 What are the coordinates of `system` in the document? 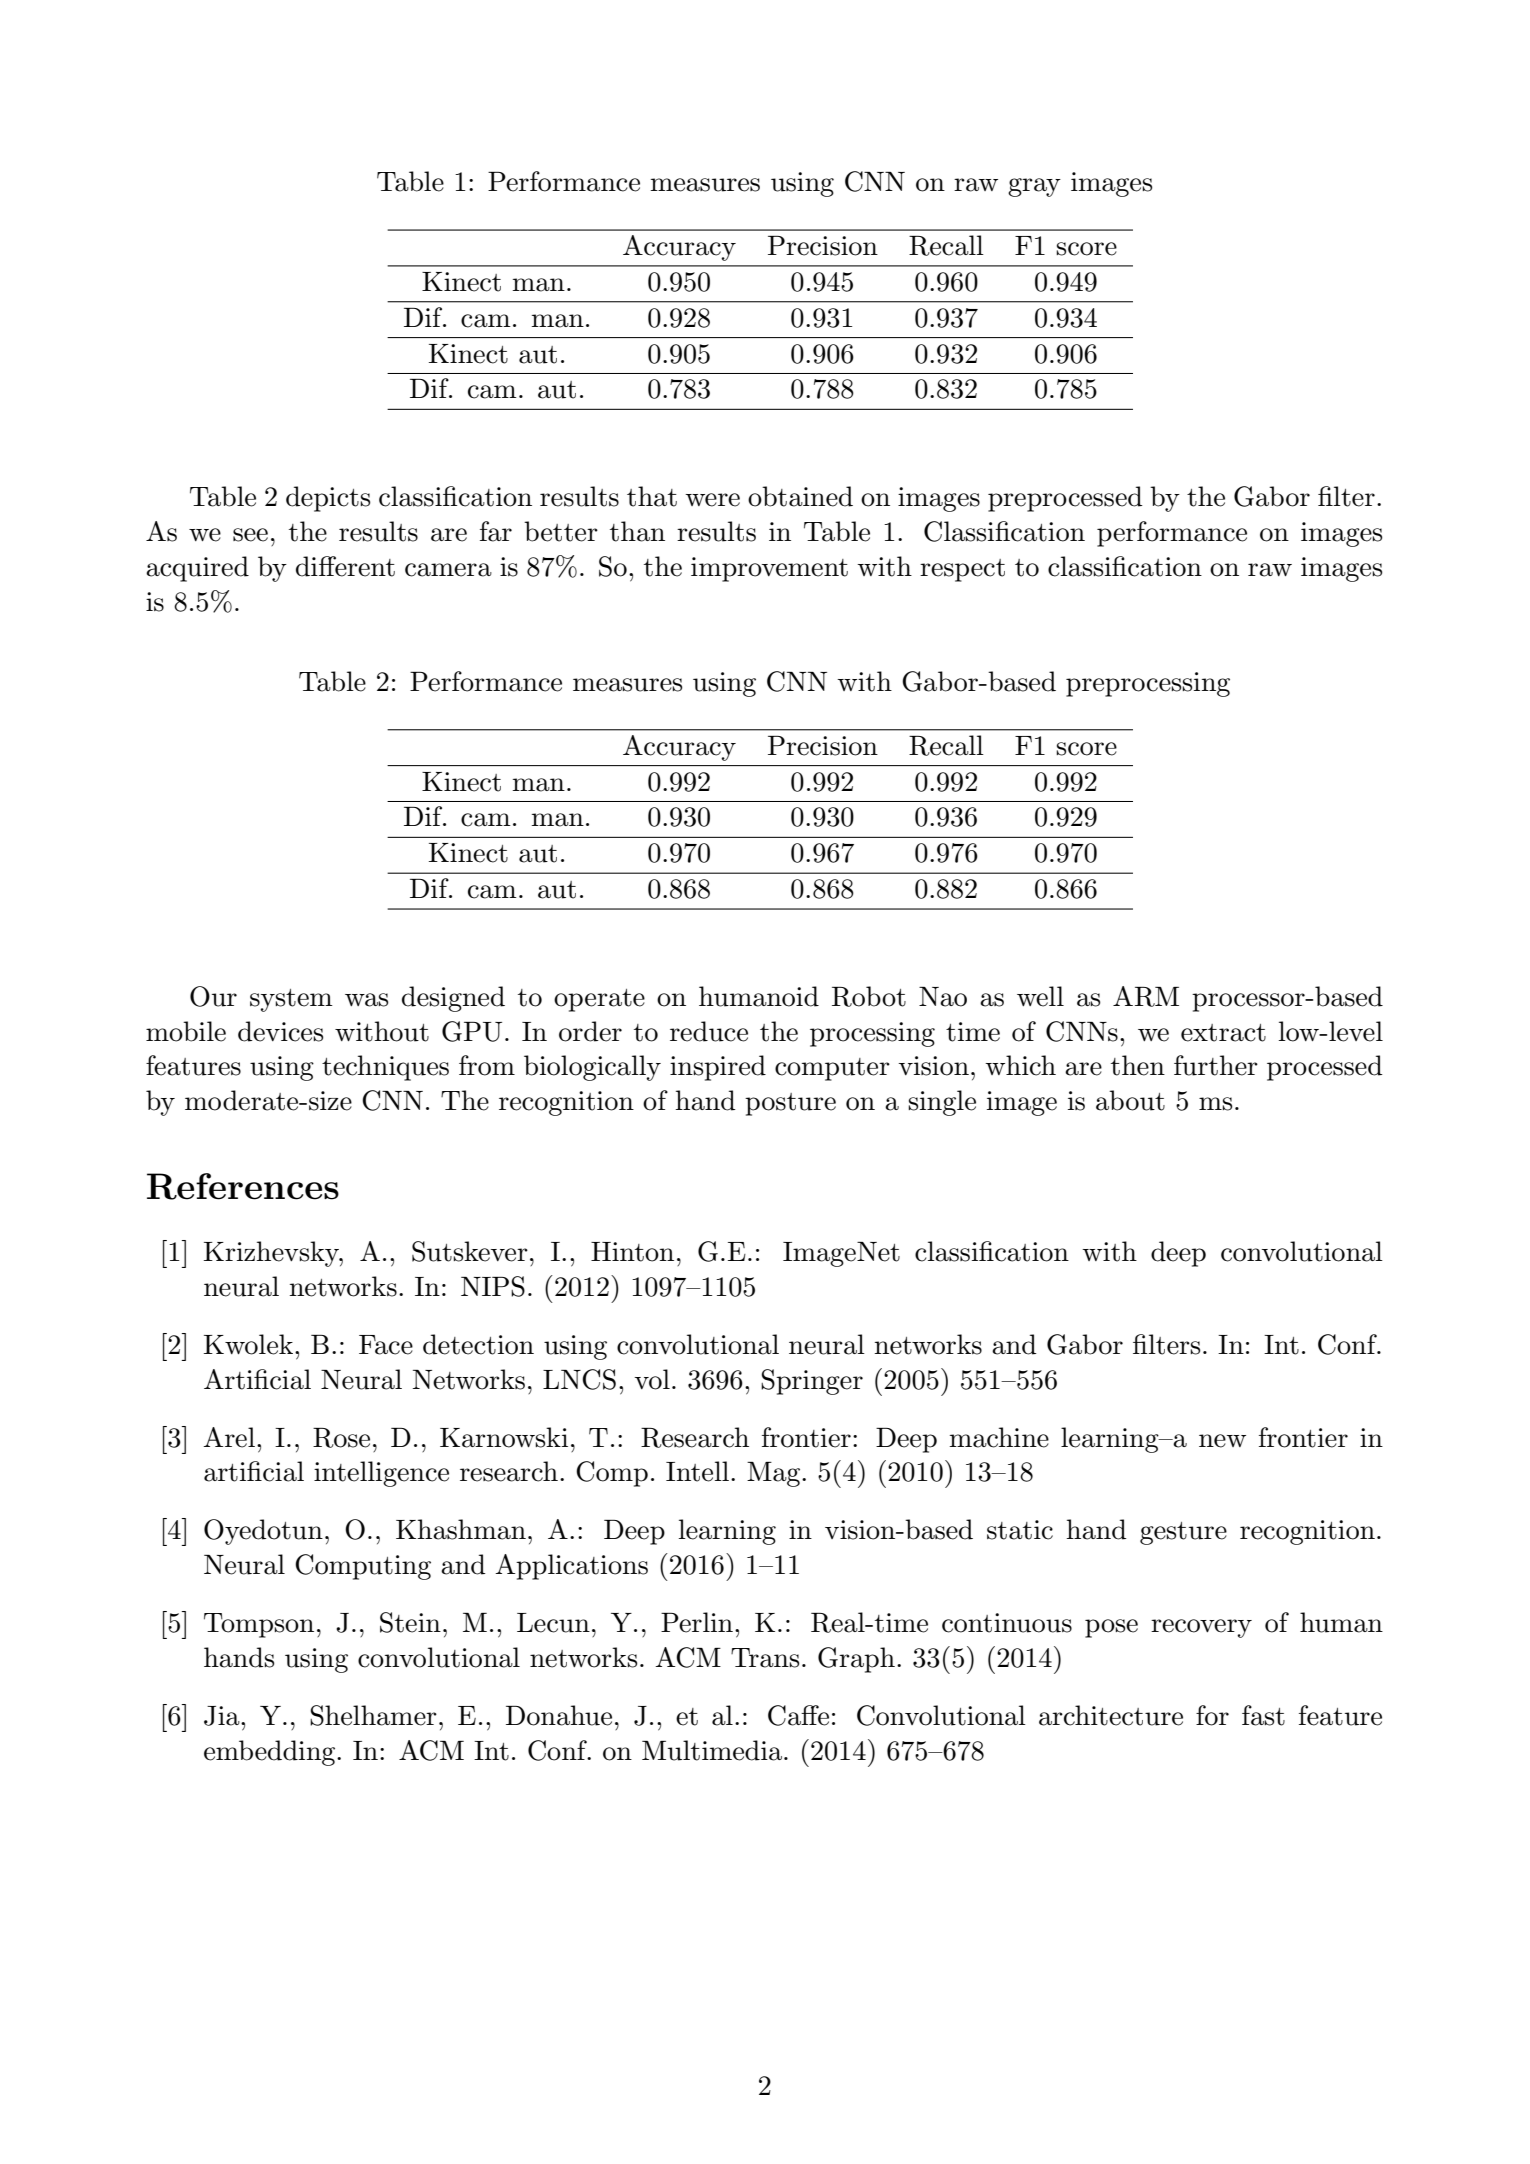 It's located at (291, 1000).
